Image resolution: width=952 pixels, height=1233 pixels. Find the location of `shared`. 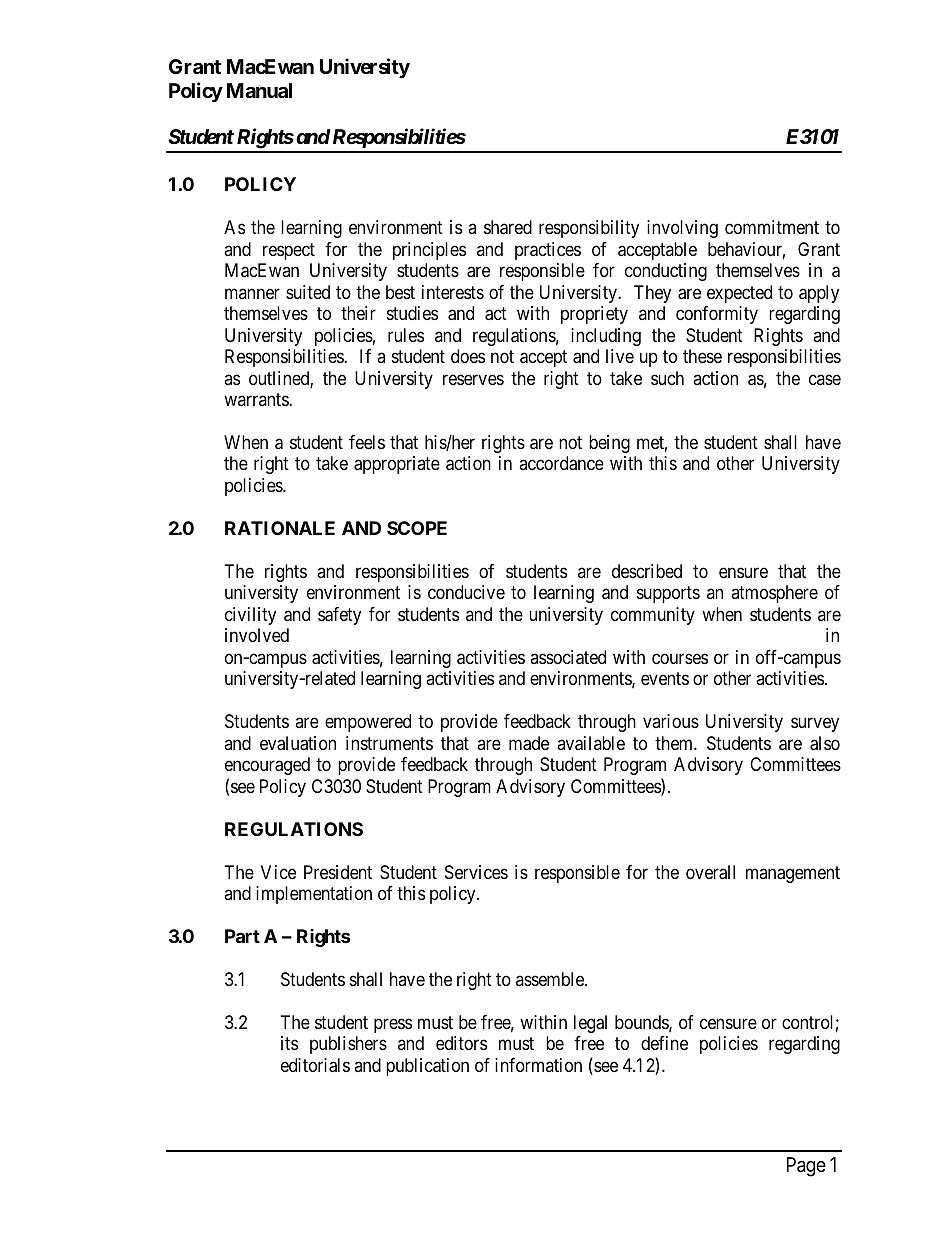

shared is located at coordinates (508, 227).
